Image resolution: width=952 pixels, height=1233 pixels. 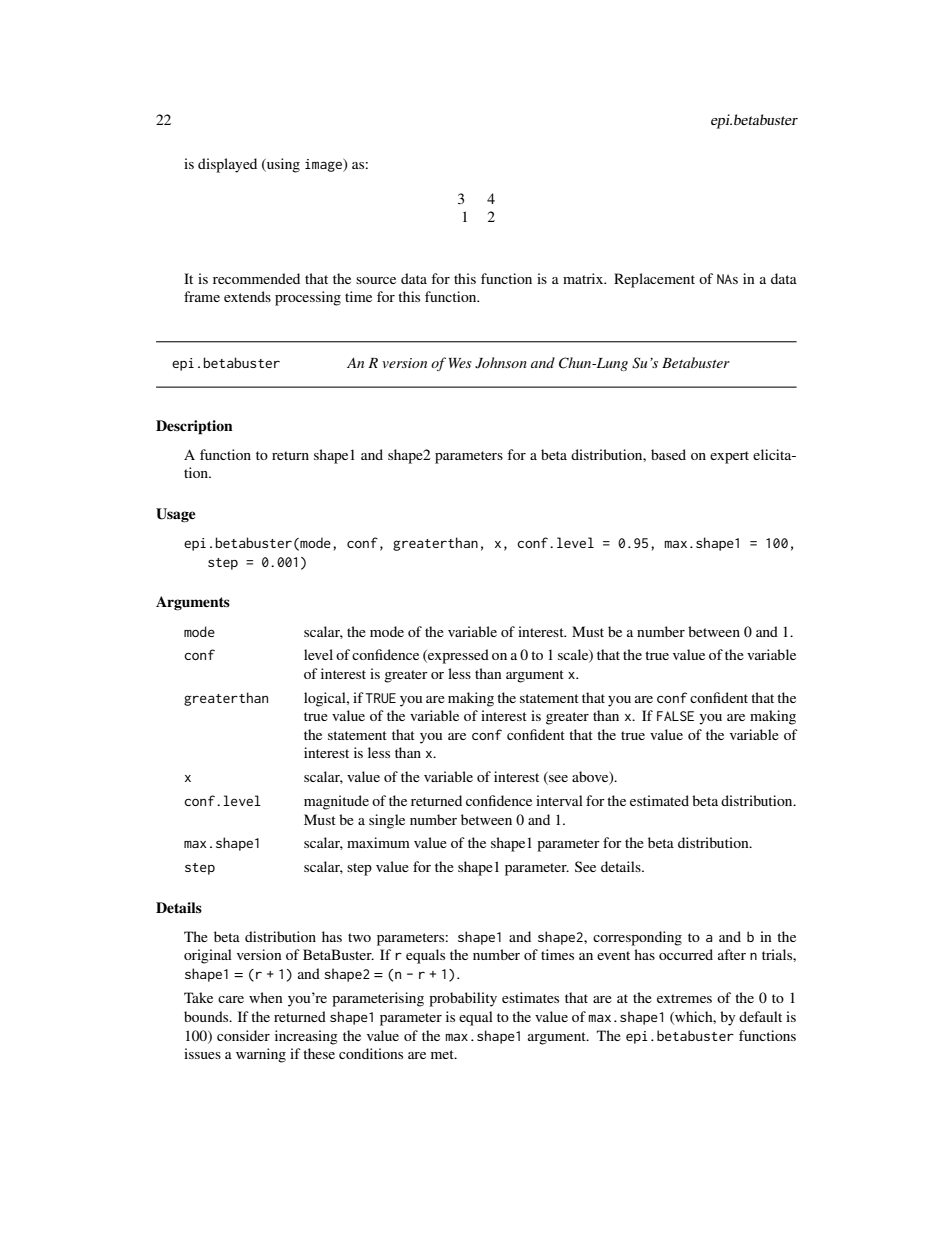 What do you see at coordinates (675, 716) in the page?
I see `FALSE` at bounding box center [675, 716].
